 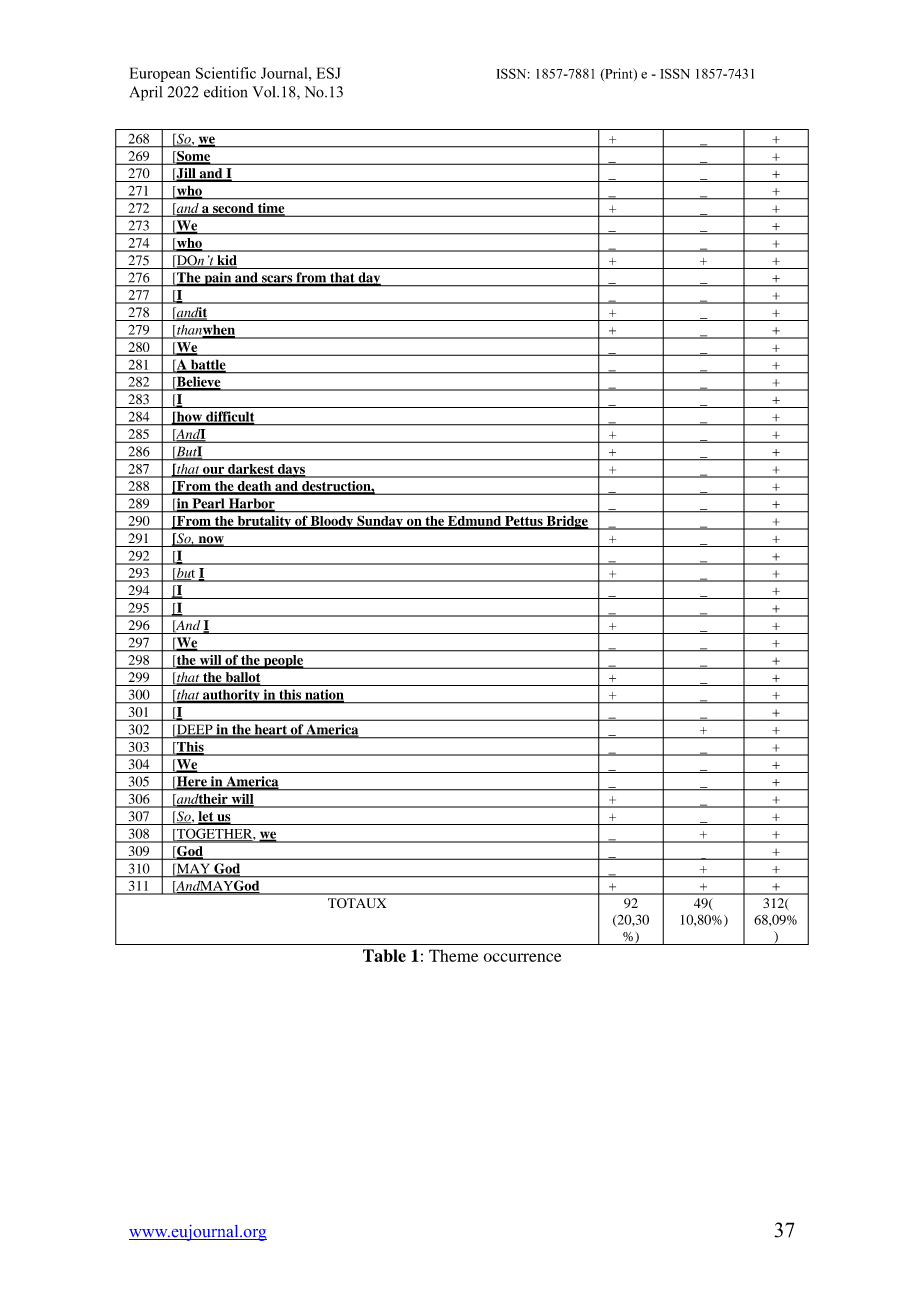 I want to click on Theme, so click(x=453, y=955).
